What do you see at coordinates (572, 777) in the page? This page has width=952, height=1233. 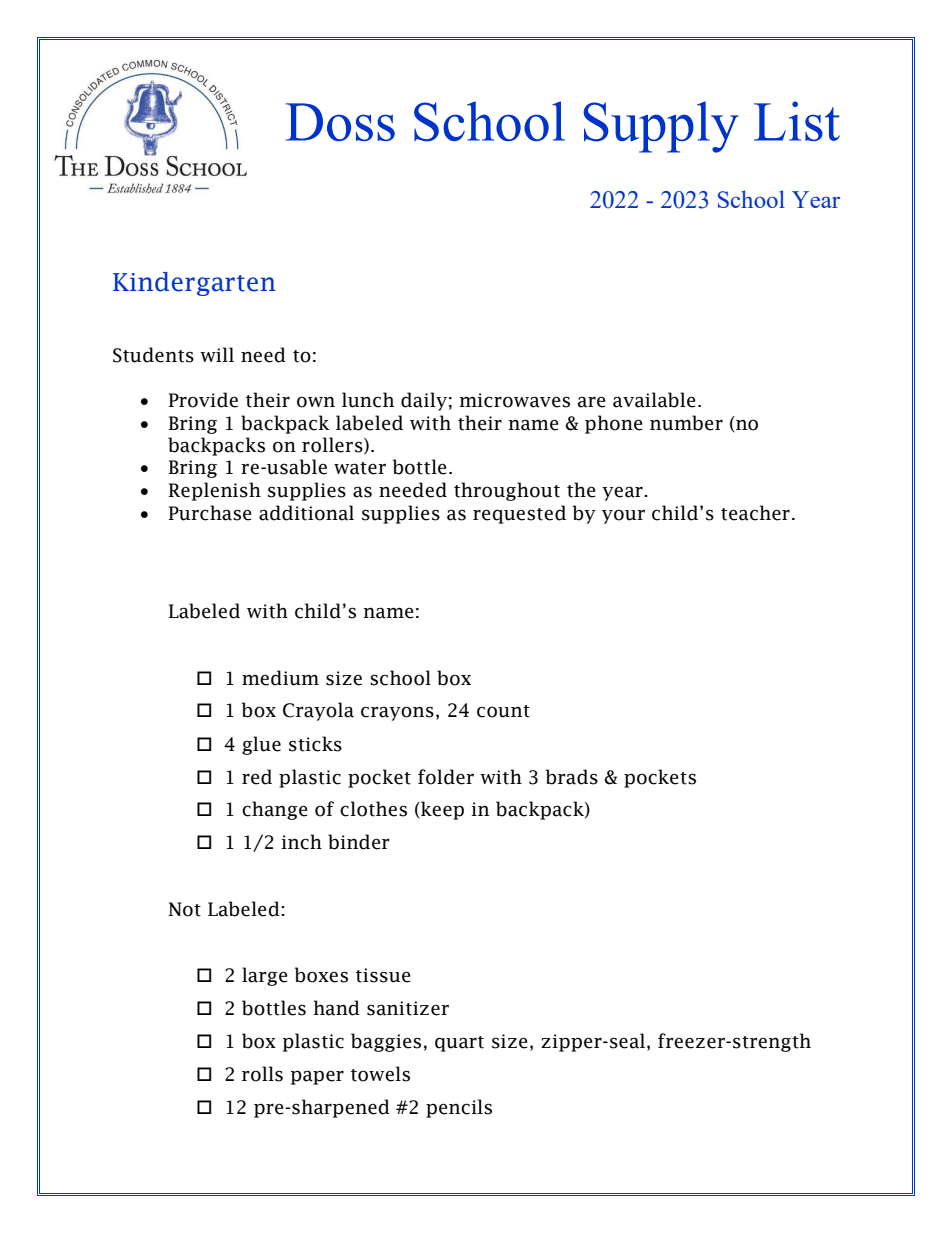 I see `brads` at bounding box center [572, 777].
